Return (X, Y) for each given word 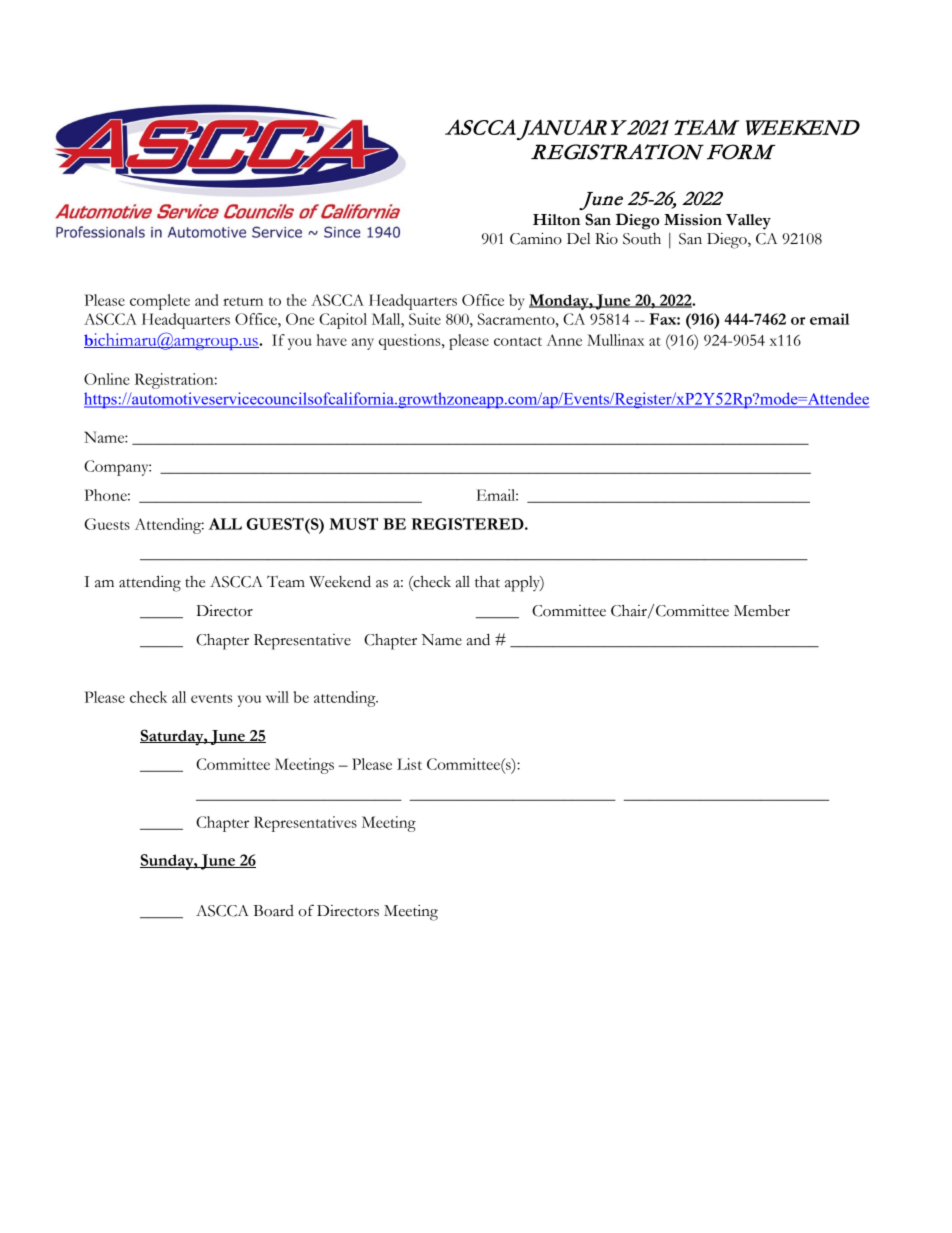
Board (273, 911)
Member (762, 611)
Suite (425, 319)
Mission (693, 220)
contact (518, 341)
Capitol (343, 321)
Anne (564, 340)
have (332, 340)
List (409, 764)
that (487, 581)
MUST (353, 523)
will (277, 697)
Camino (536, 238)
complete (160, 302)
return (243, 301)
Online (107, 379)
